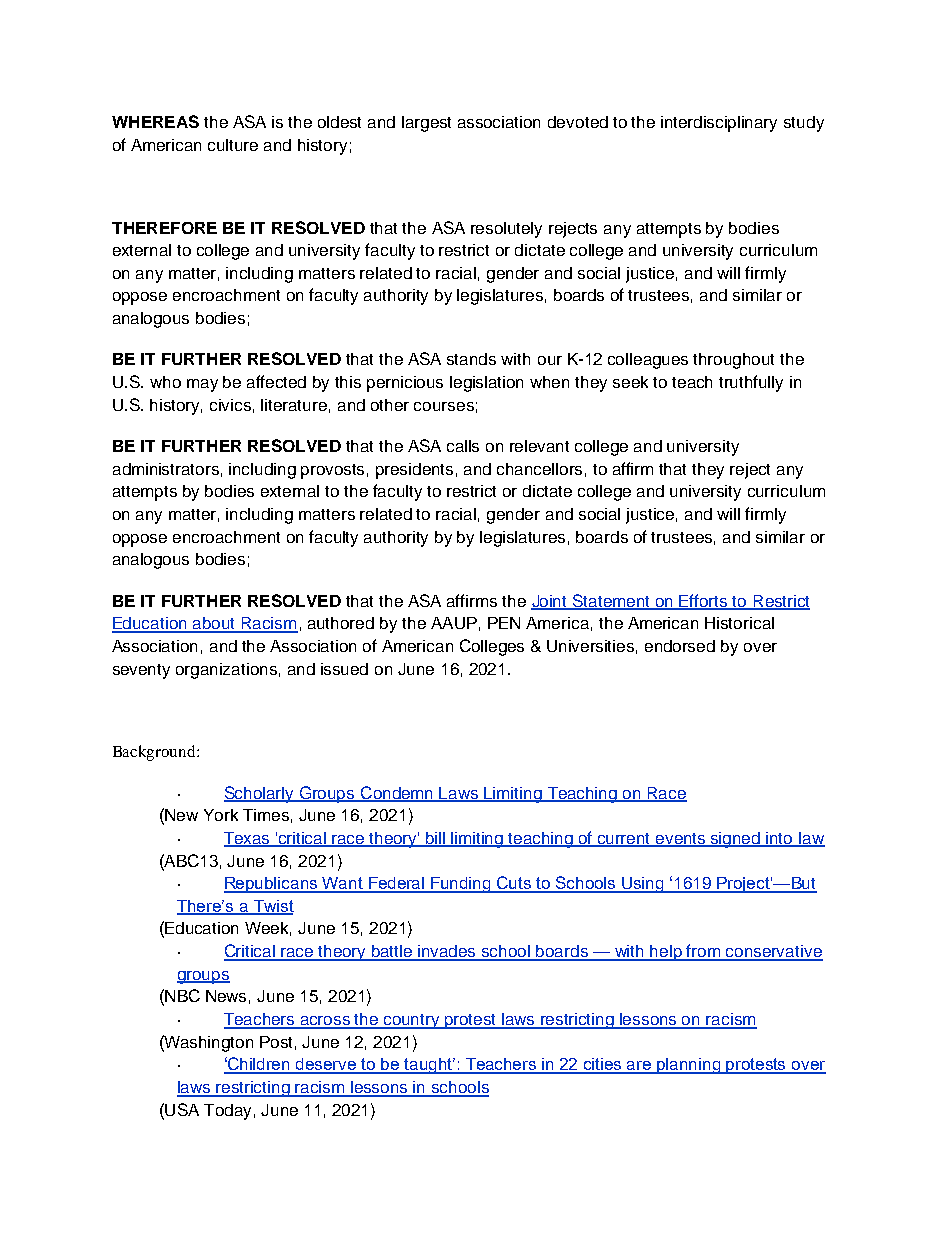 The width and height of the screenshot is (952, 1233). Describe the element at coordinates (260, 794) in the screenshot. I see `Scholarly` at that location.
